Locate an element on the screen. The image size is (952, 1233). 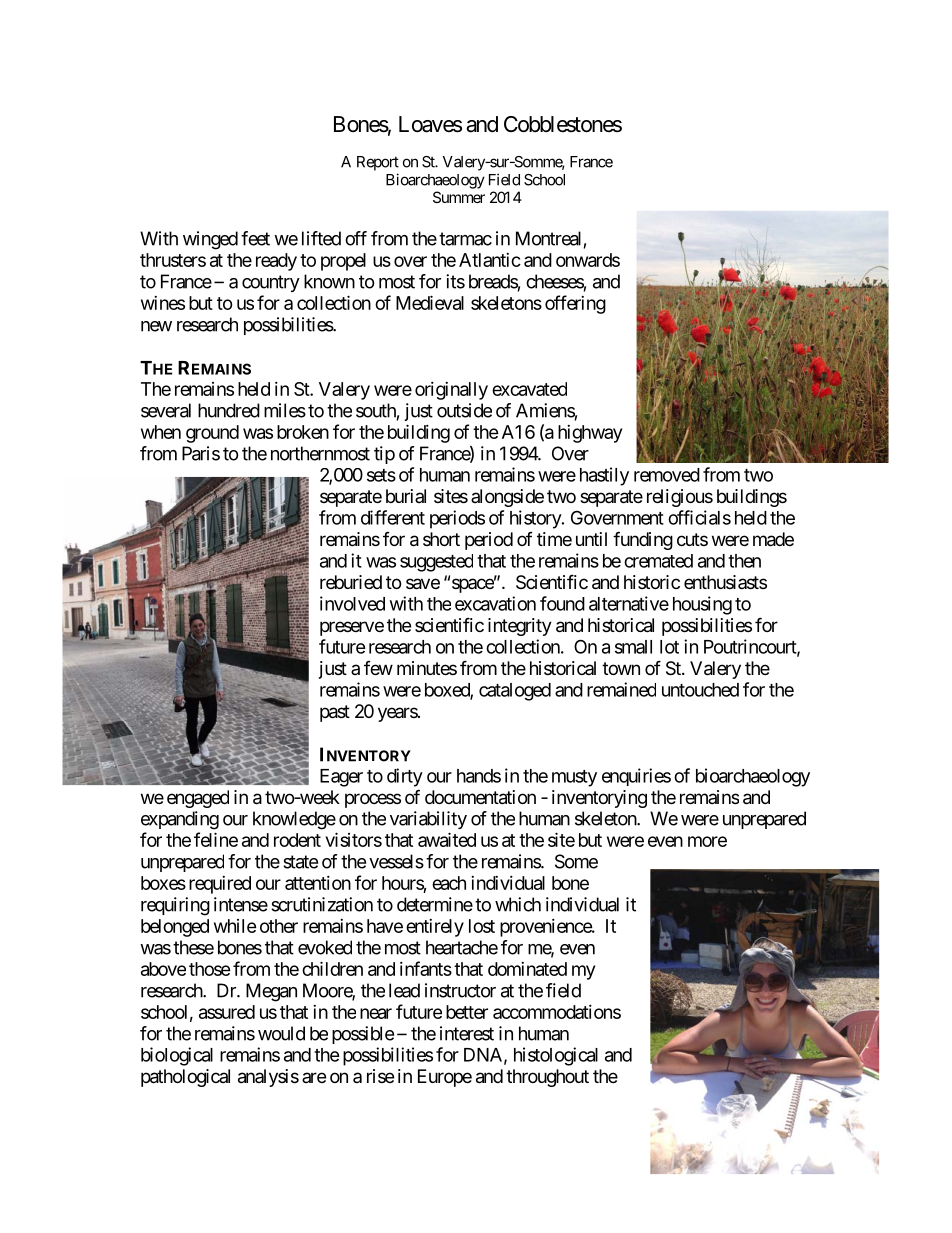
winged is located at coordinates (210, 240).
